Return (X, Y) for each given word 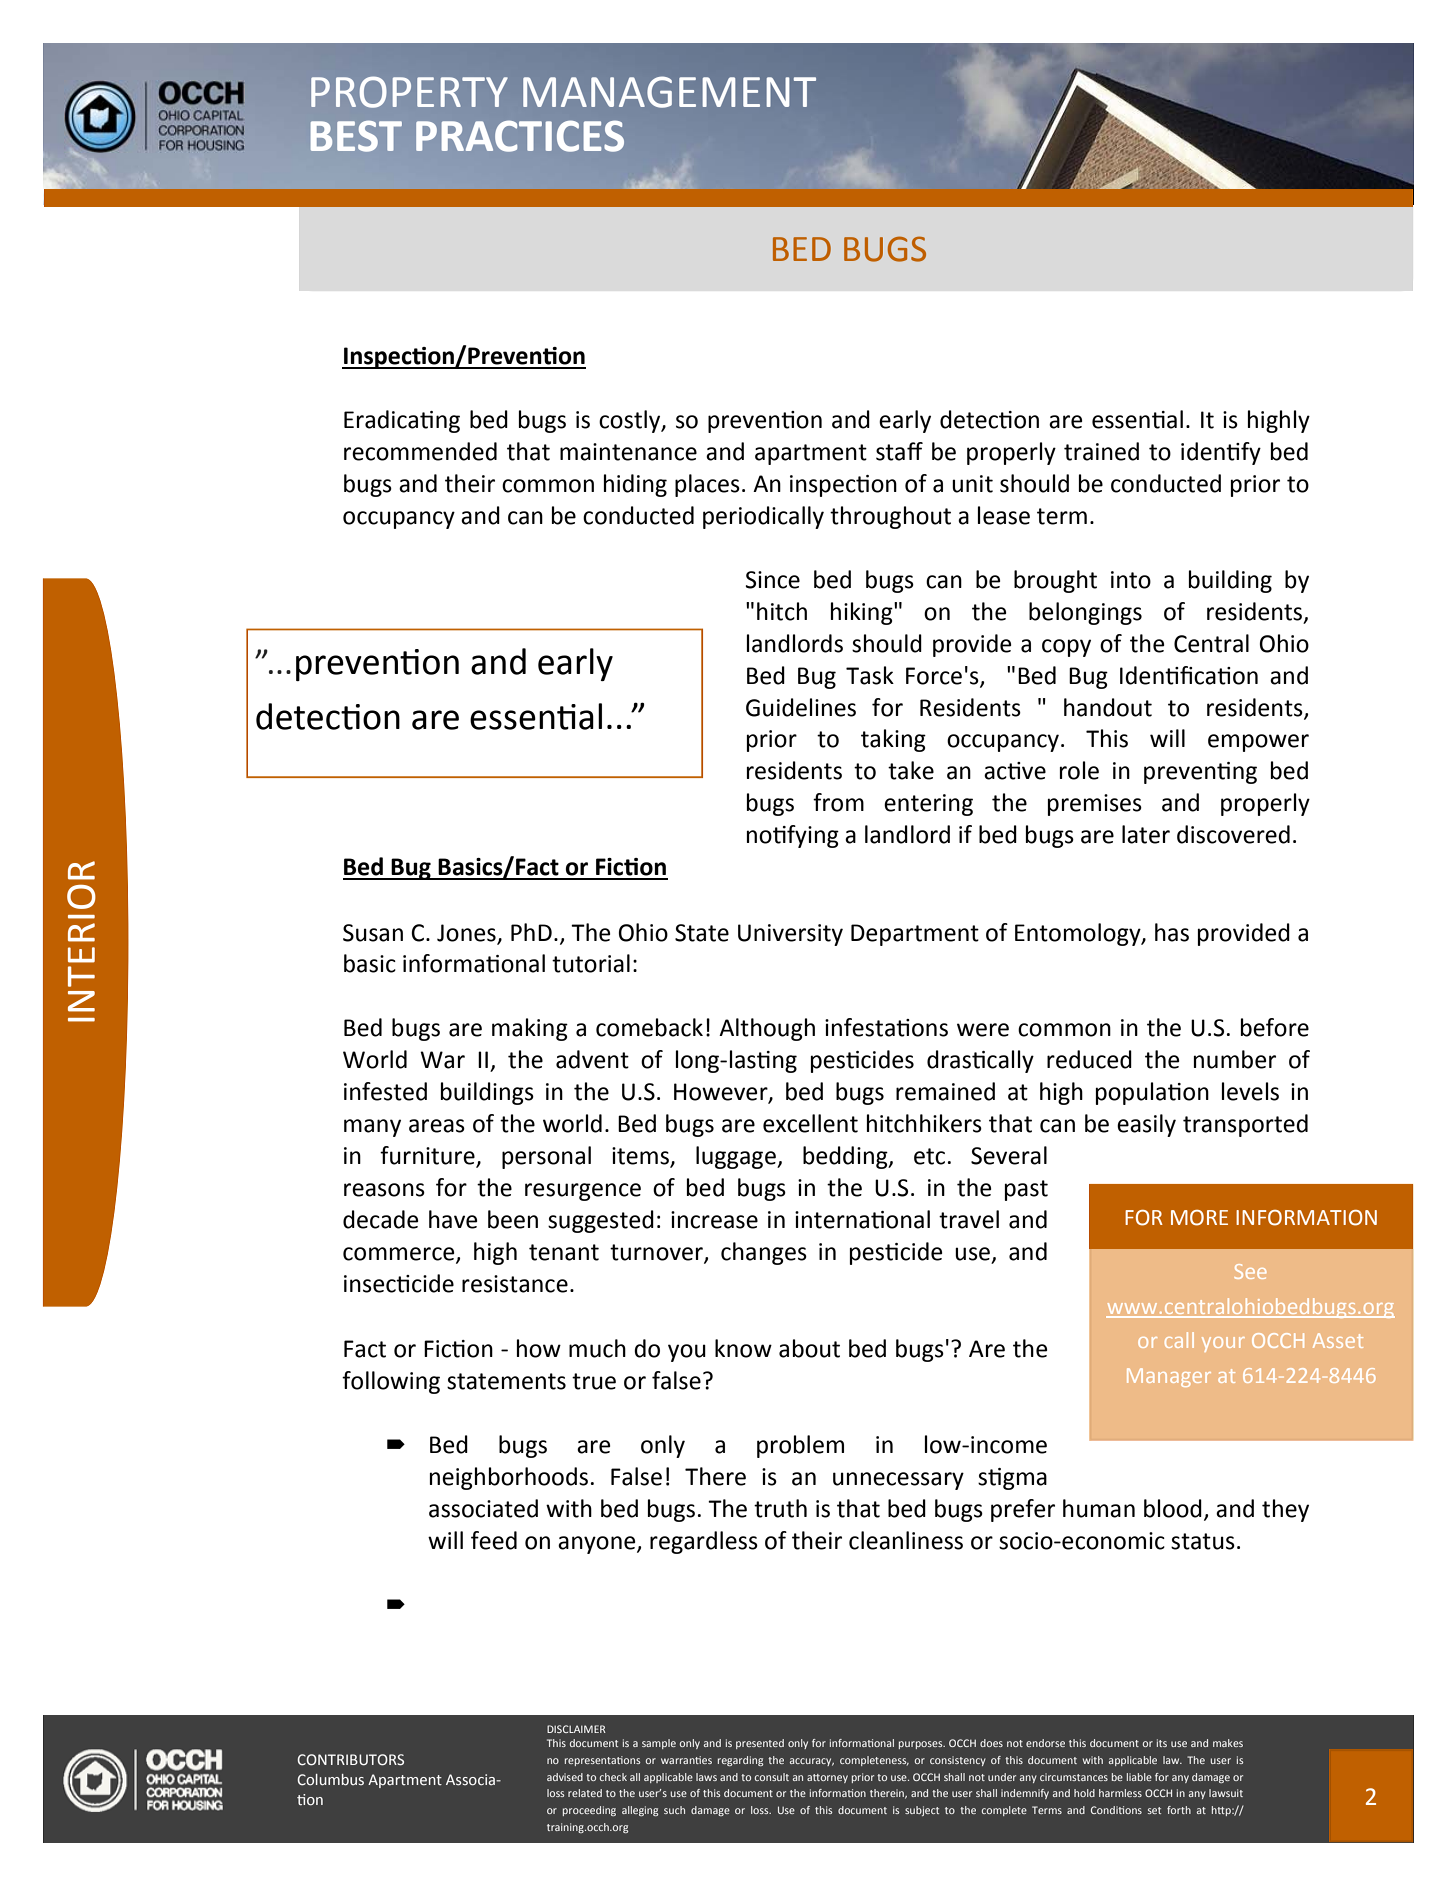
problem (800, 1446)
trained (1101, 451)
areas (437, 1126)
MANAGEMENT (669, 92)
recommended (420, 451)
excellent (810, 1123)
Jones (466, 933)
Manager (1169, 1377)
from (838, 802)
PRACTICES (520, 136)
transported (1245, 1125)
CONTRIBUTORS (350, 1760)
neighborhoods (509, 1478)
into (1131, 580)
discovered (1233, 834)
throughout (890, 517)
